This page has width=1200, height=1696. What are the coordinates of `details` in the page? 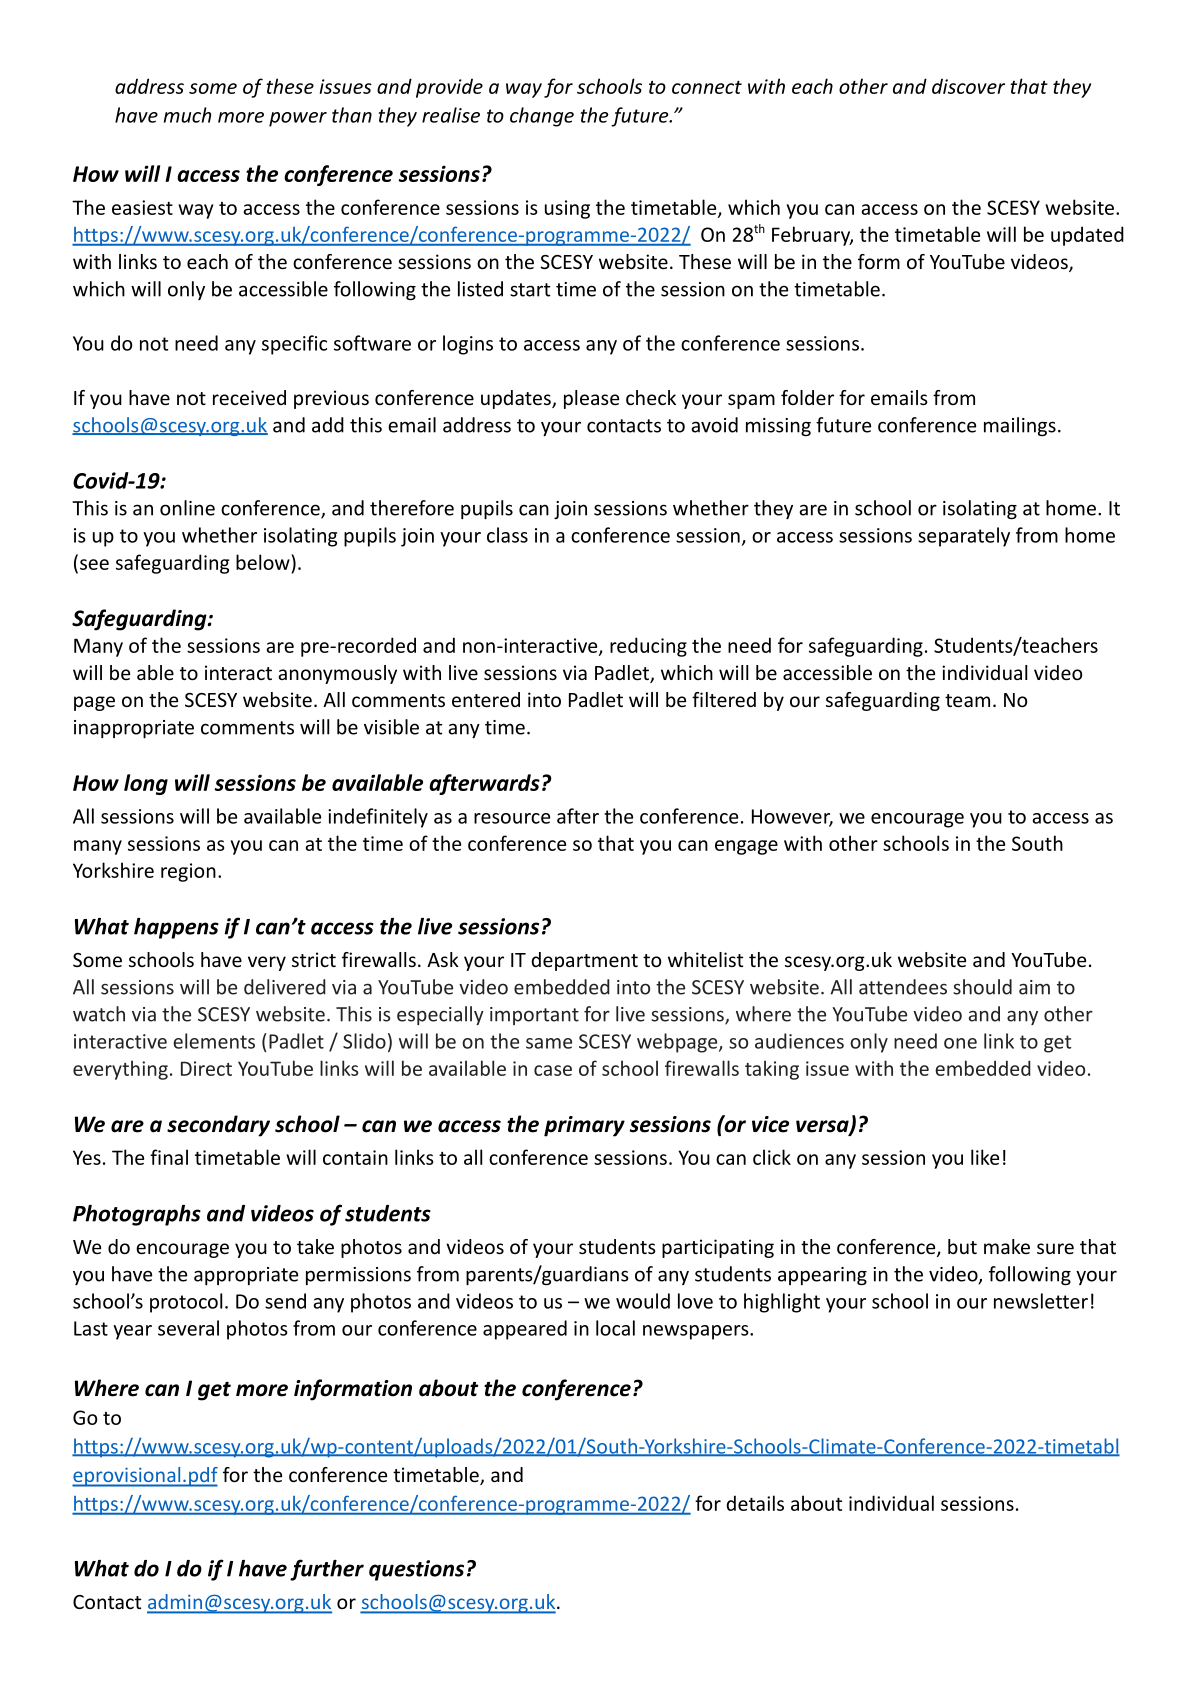 It's located at (755, 1503).
